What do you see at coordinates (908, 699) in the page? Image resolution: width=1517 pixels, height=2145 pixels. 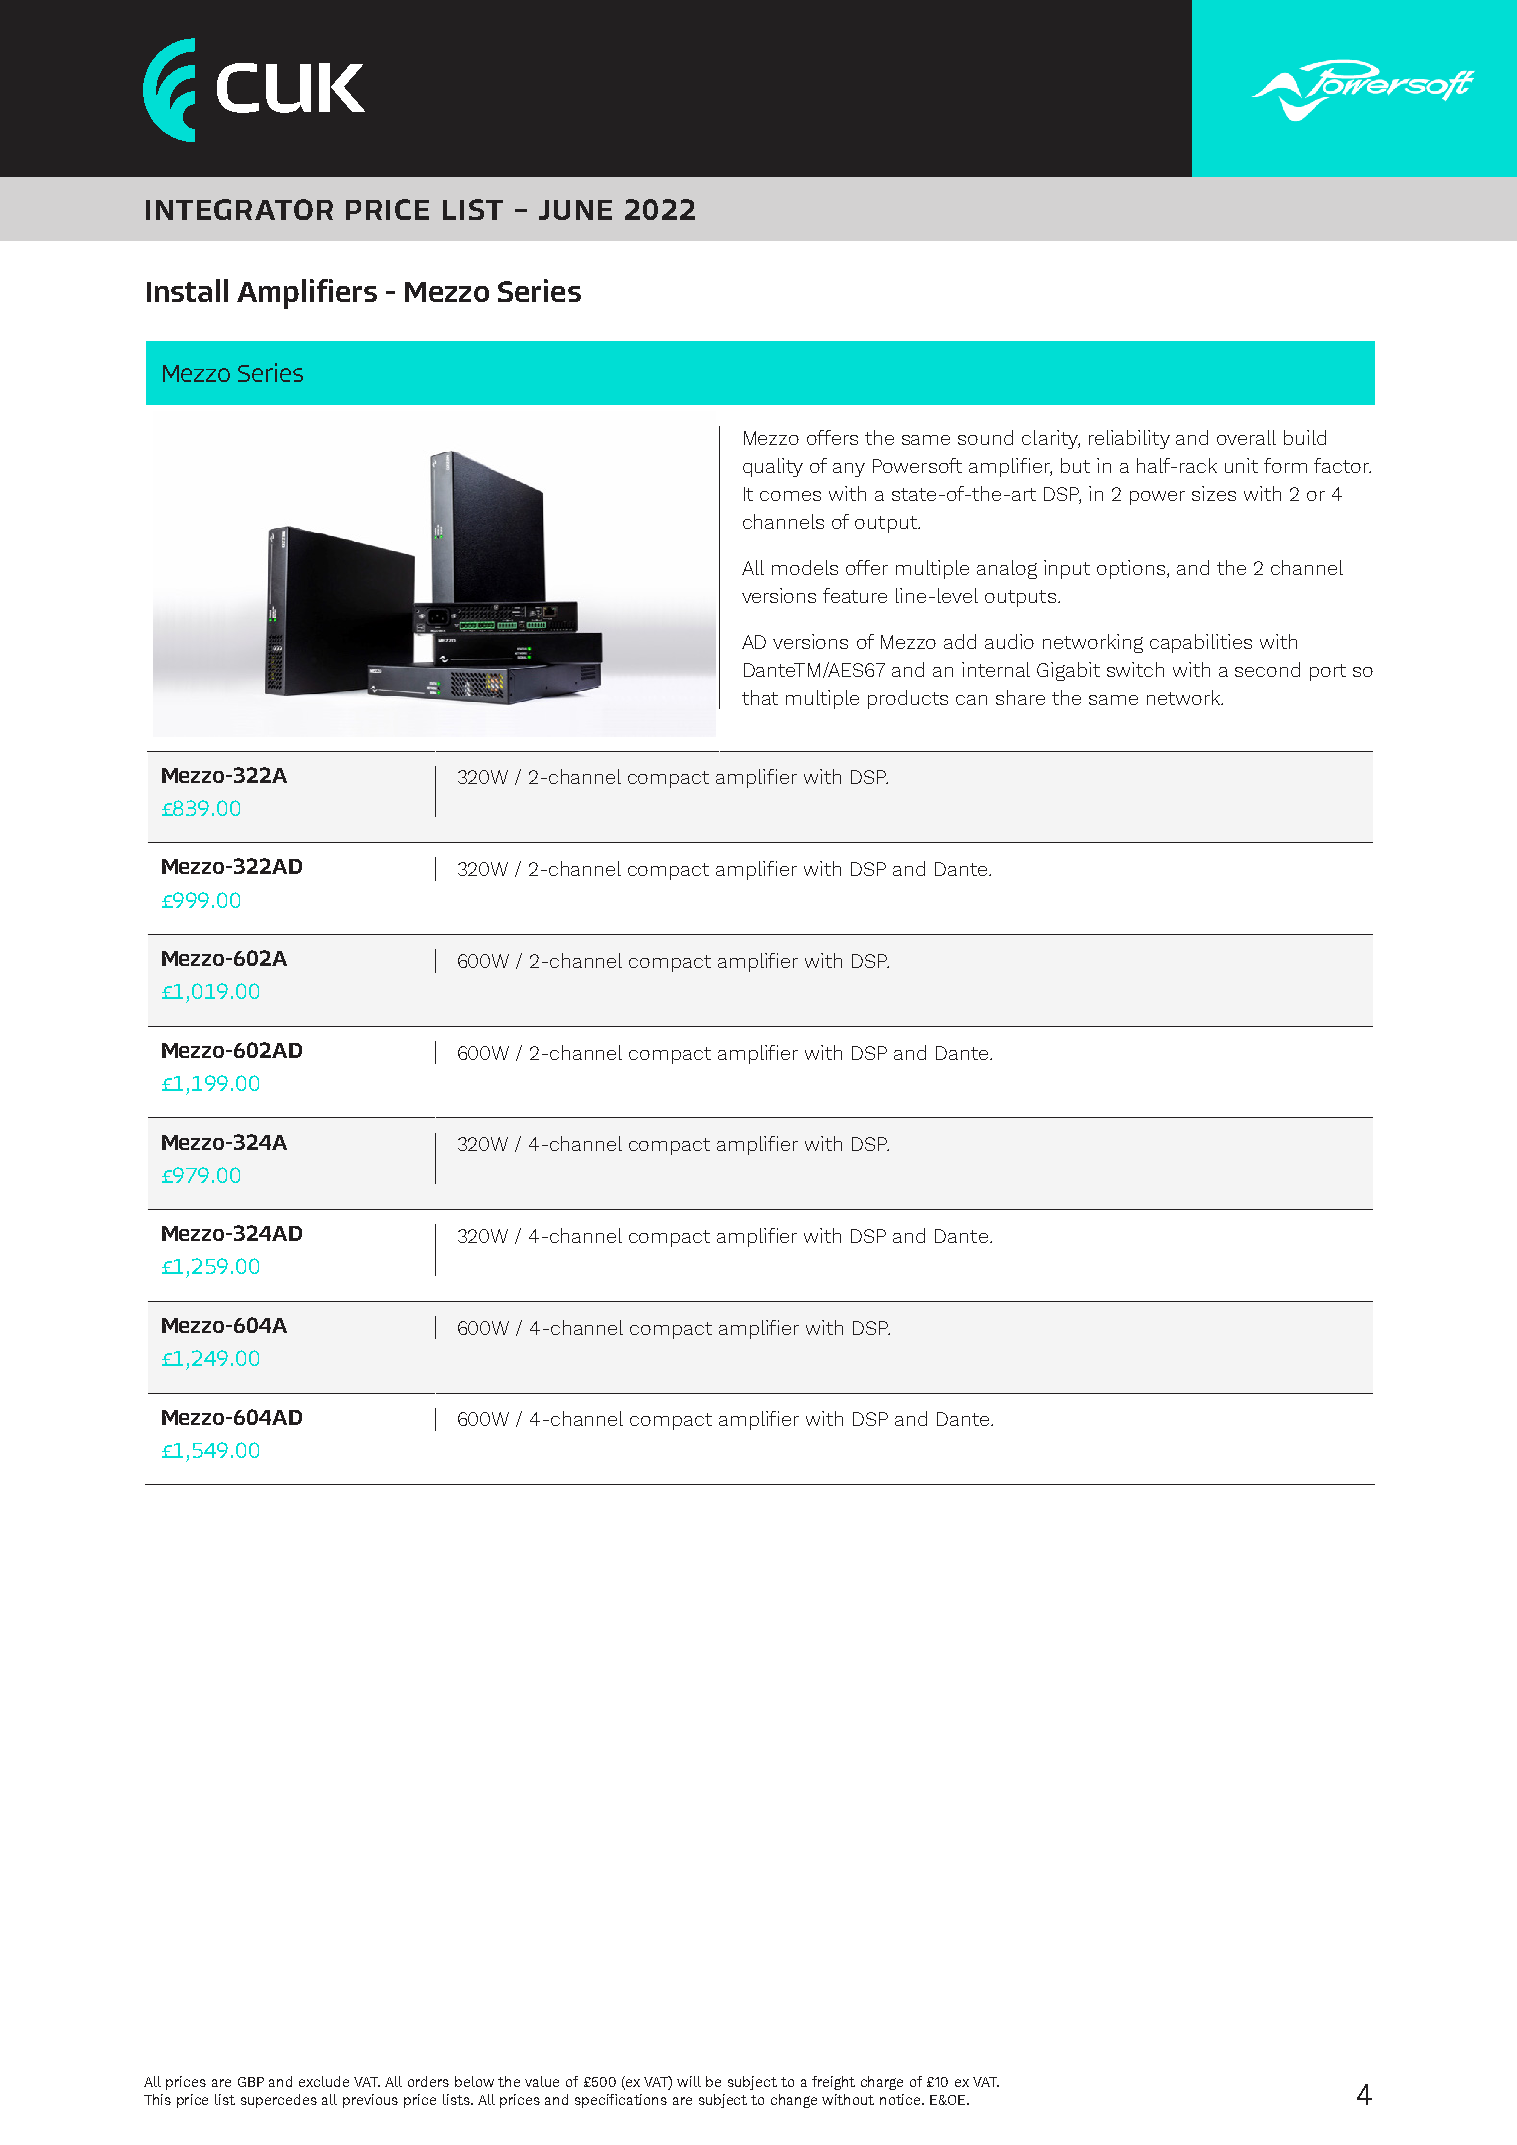 I see `products` at bounding box center [908, 699].
